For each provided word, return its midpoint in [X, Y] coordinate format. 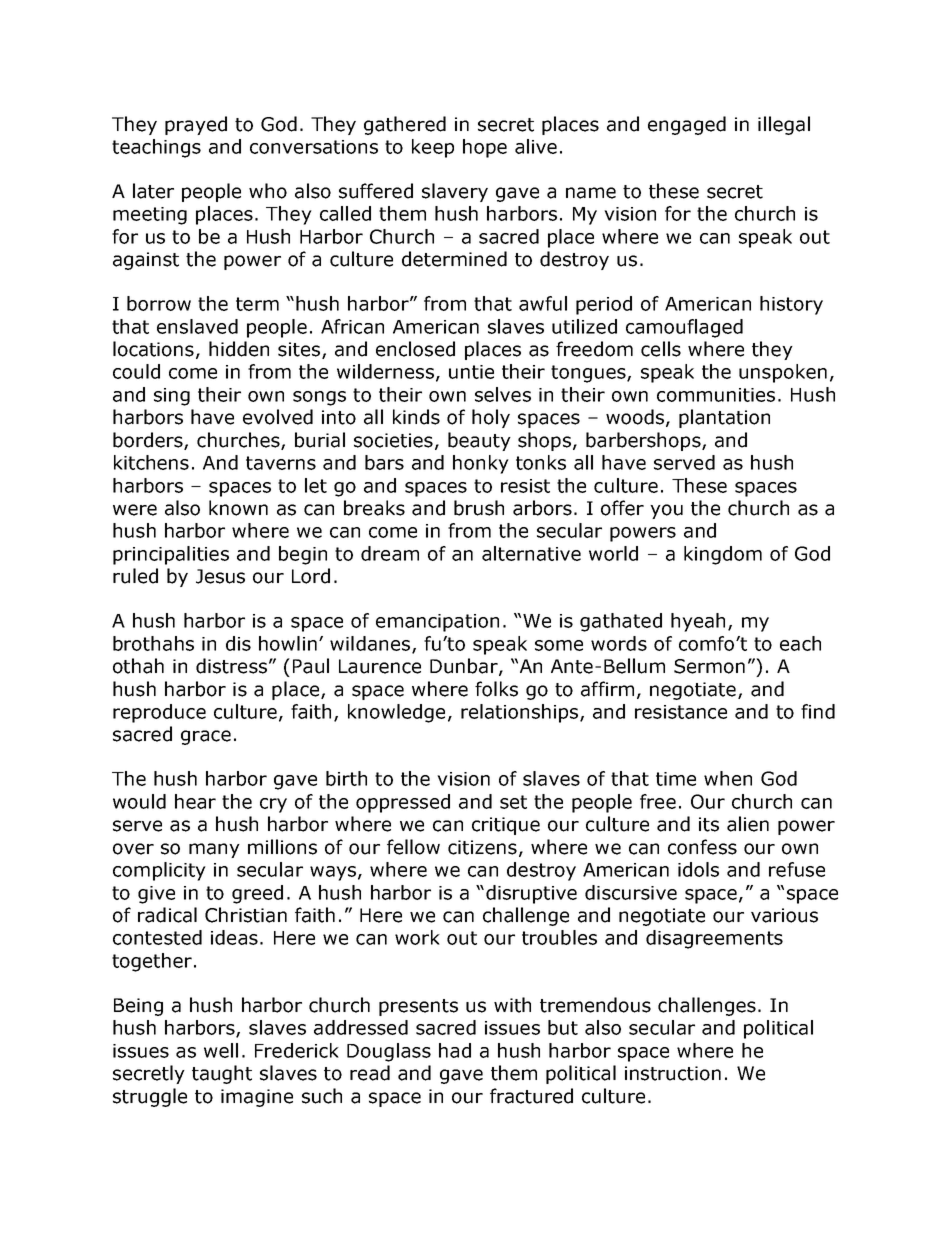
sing [172, 397]
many [214, 850]
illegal [784, 125]
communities [716, 395]
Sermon [709, 666]
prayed [196, 125]
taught [222, 1074]
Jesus [220, 576]
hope [485, 148]
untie [471, 372]
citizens [482, 847]
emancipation [437, 623]
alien [748, 824]
